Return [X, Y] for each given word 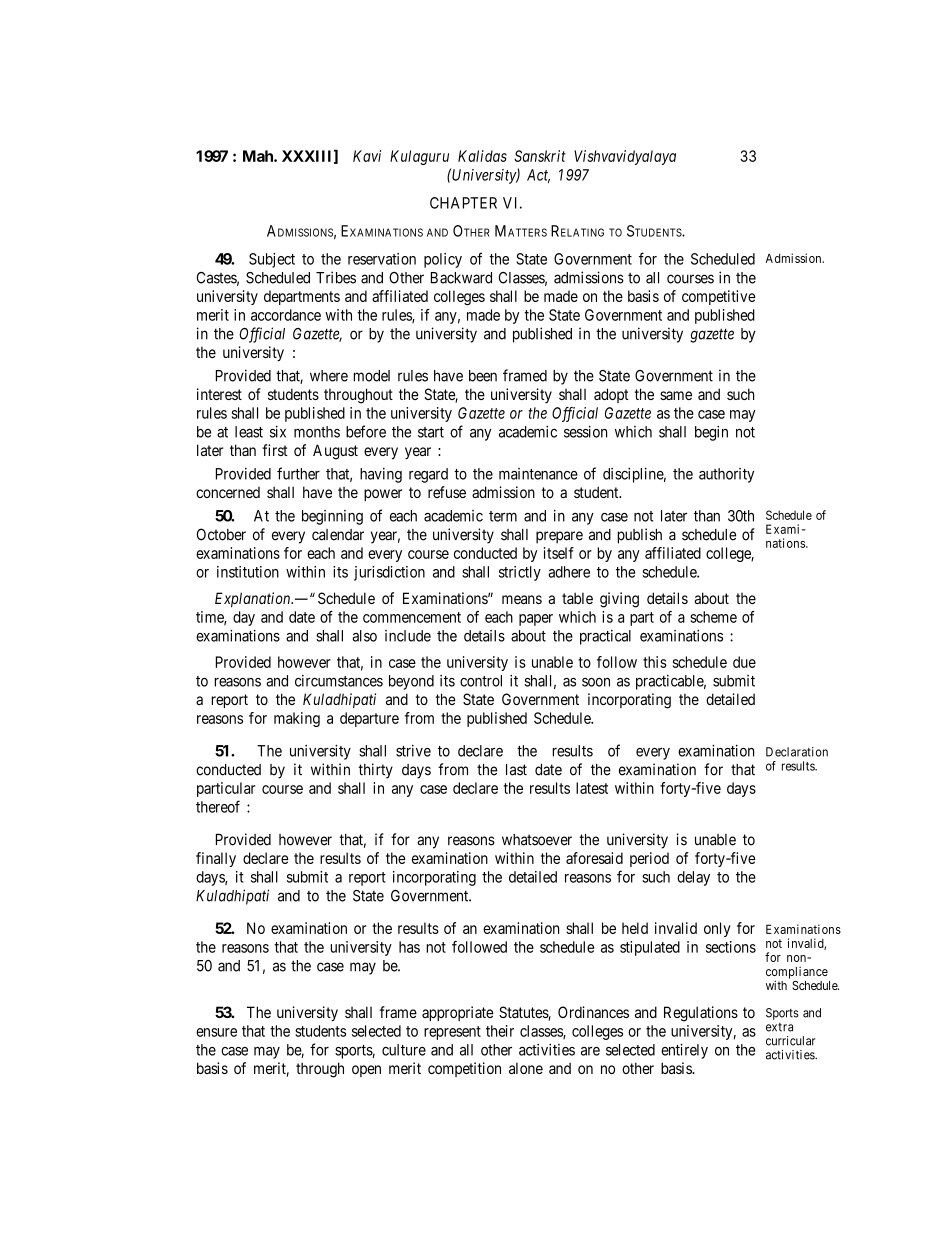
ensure [216, 1032]
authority [726, 475]
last [516, 770]
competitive [719, 297]
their [500, 1031]
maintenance [538, 474]
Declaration [797, 752]
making [297, 719]
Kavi [367, 156]
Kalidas [482, 156]
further [298, 473]
